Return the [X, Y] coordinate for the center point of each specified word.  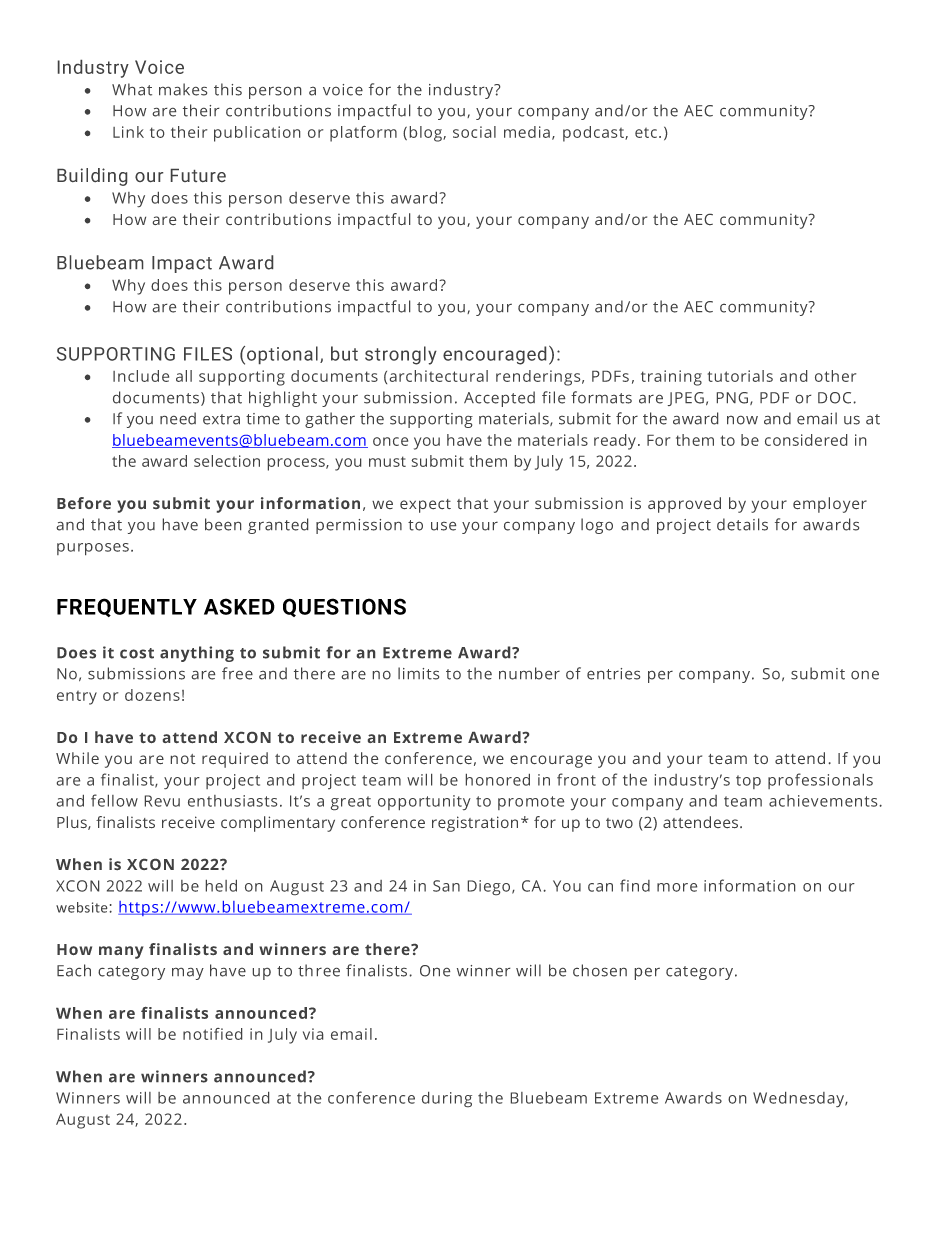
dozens [152, 695]
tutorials [740, 376]
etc [646, 133]
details [742, 524]
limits [418, 673]
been [223, 524]
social [474, 132]
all [184, 376]
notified [212, 1034]
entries [613, 674]
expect [425, 506]
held [221, 886]
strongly [401, 355]
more [677, 887]
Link [128, 132]
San [446, 886]
